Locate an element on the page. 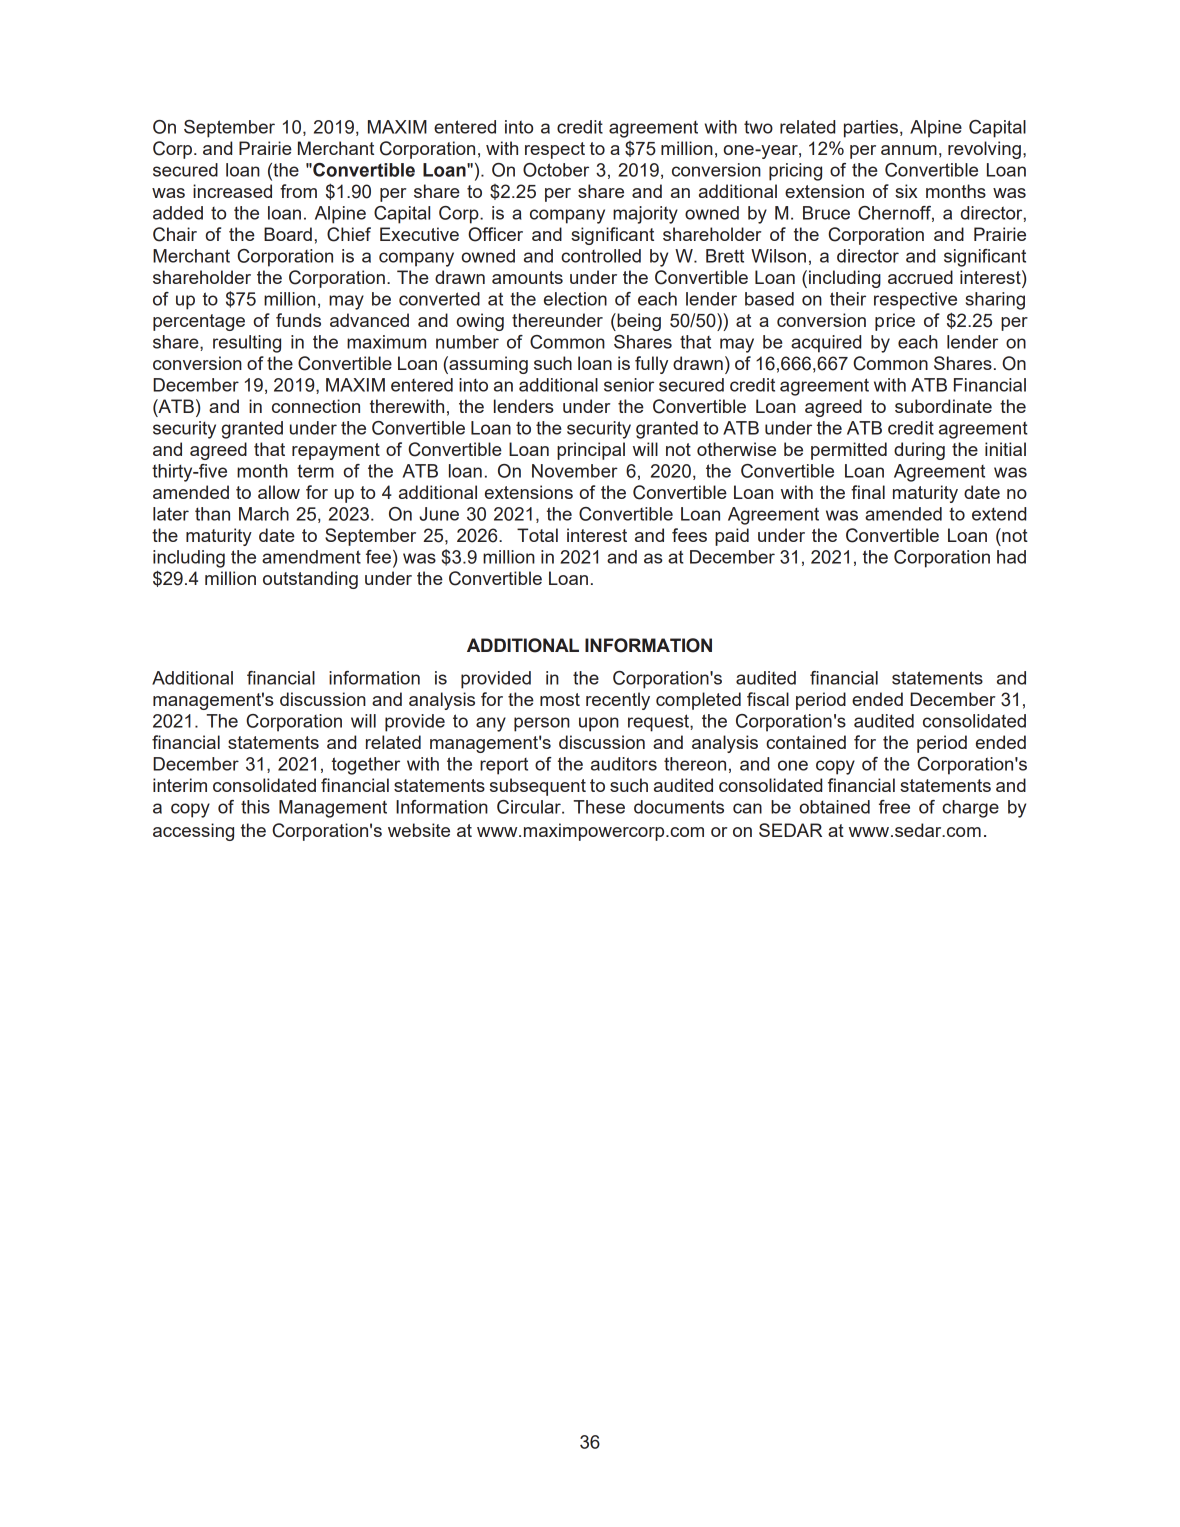  most is located at coordinates (560, 699).
